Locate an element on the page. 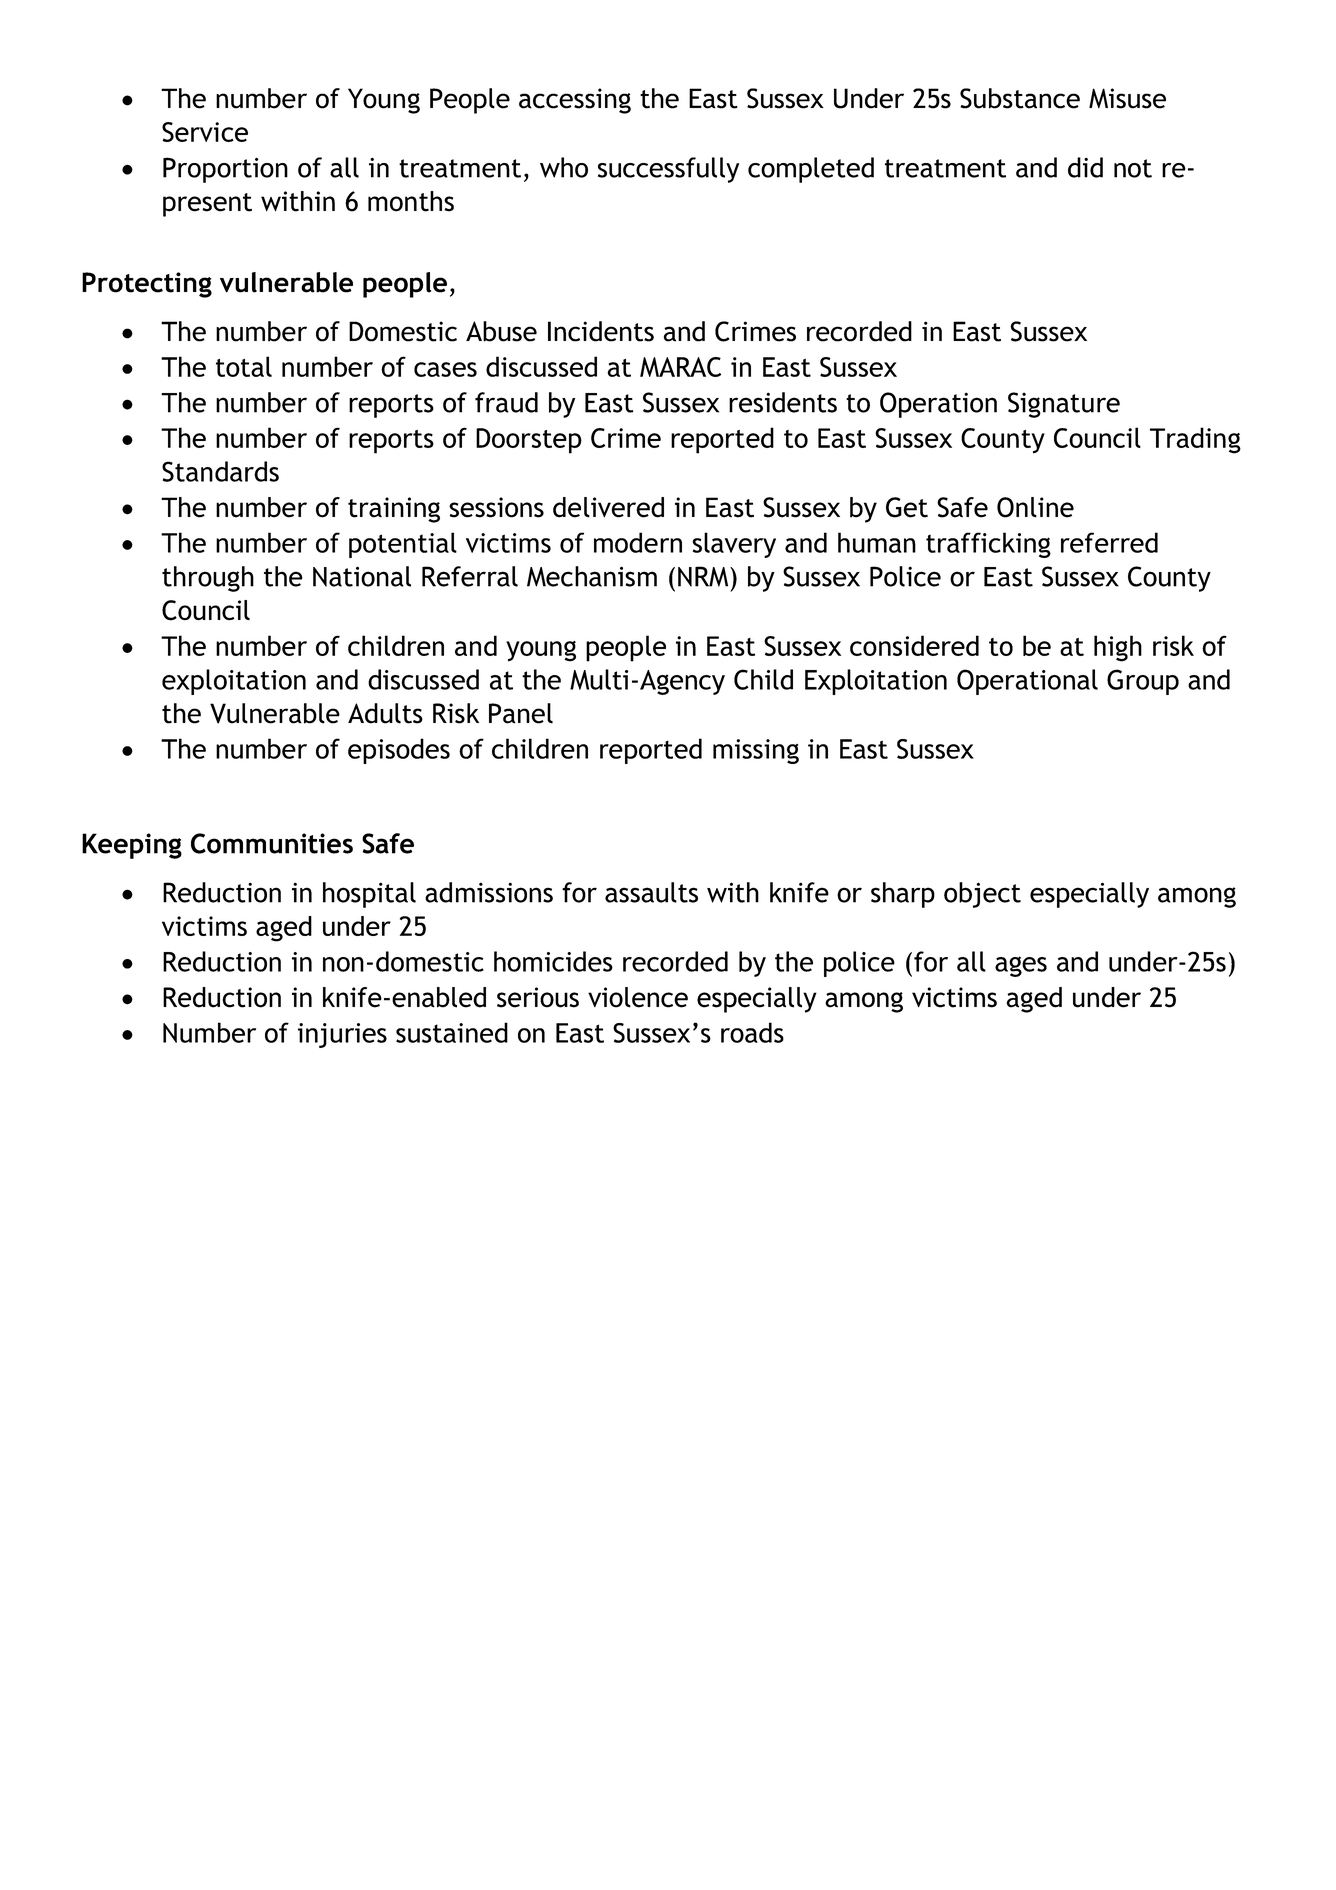  Adults is located at coordinates (385, 713).
